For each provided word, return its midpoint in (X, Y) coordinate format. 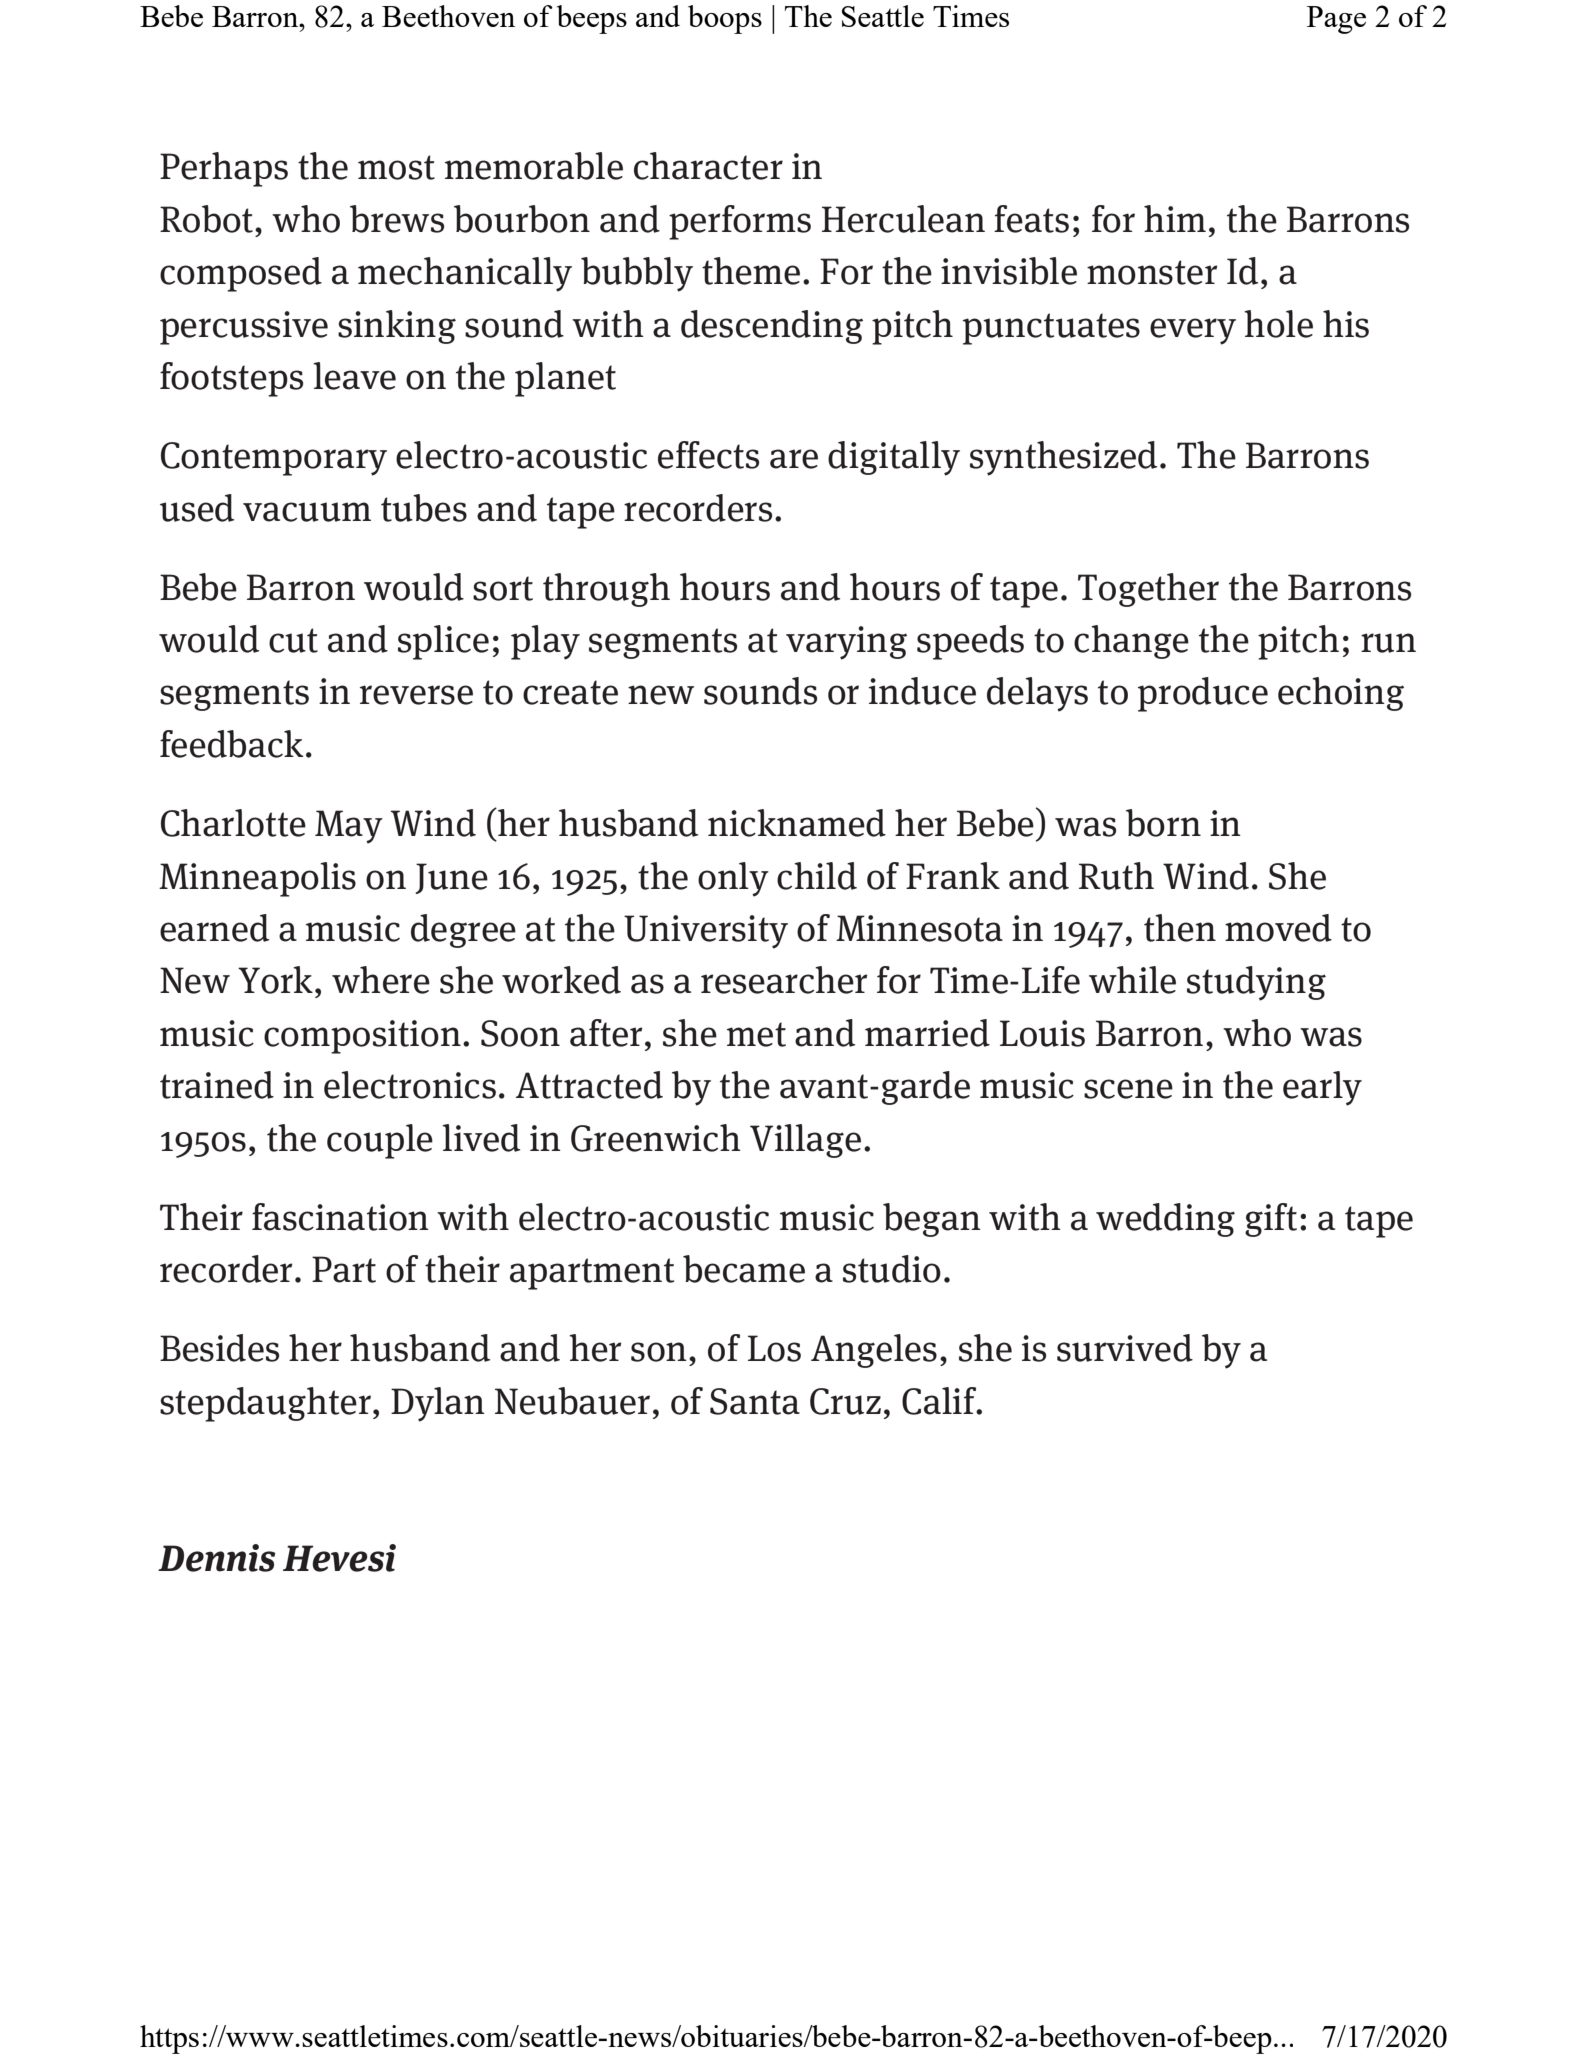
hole (1278, 324)
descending (772, 327)
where (381, 980)
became (744, 1269)
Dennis (217, 1558)
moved (1278, 928)
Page (1336, 20)
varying (846, 643)
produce (1203, 694)
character (708, 166)
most (396, 167)
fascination (340, 1217)
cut (293, 640)
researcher (784, 980)
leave (354, 376)
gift (1271, 1220)
